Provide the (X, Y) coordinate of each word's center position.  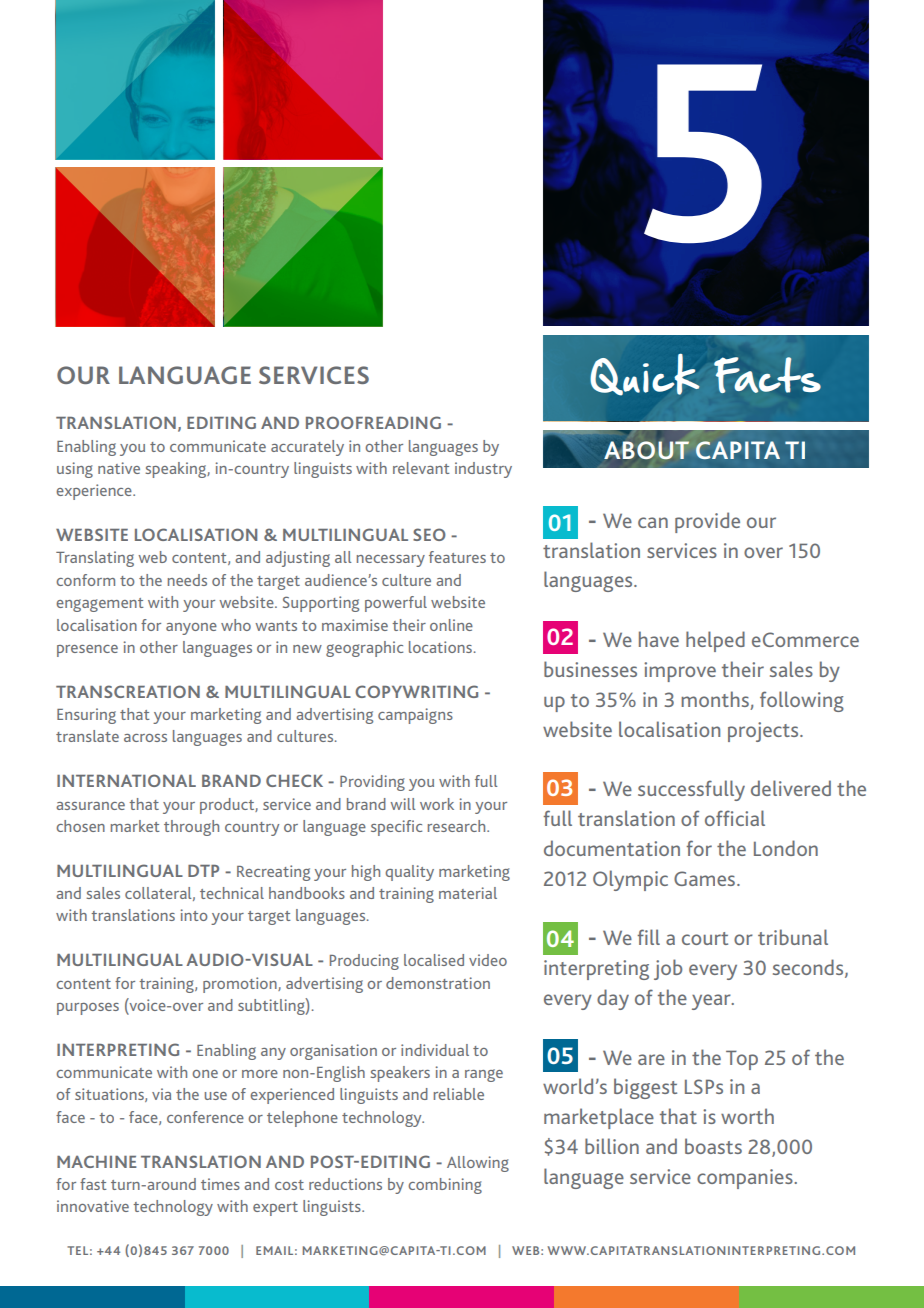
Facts (767, 375)
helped (715, 641)
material (468, 893)
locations (440, 647)
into (194, 915)
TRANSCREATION (128, 691)
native (119, 468)
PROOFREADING (373, 422)
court (705, 938)
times (220, 1184)
